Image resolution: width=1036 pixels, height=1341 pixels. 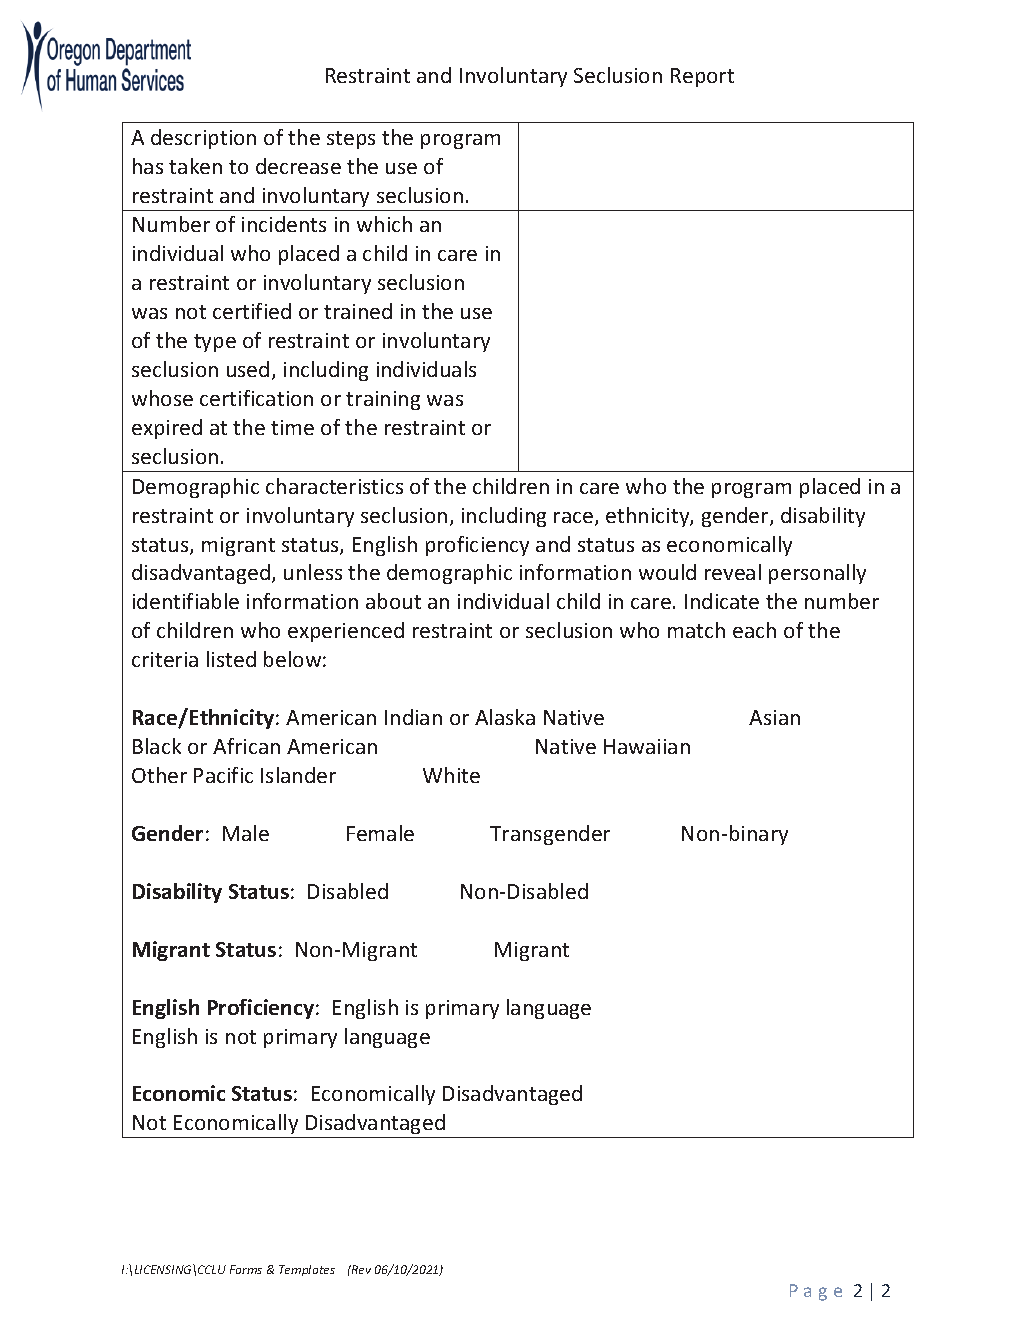 What do you see at coordinates (231, 659) in the image?
I see `listed` at bounding box center [231, 659].
